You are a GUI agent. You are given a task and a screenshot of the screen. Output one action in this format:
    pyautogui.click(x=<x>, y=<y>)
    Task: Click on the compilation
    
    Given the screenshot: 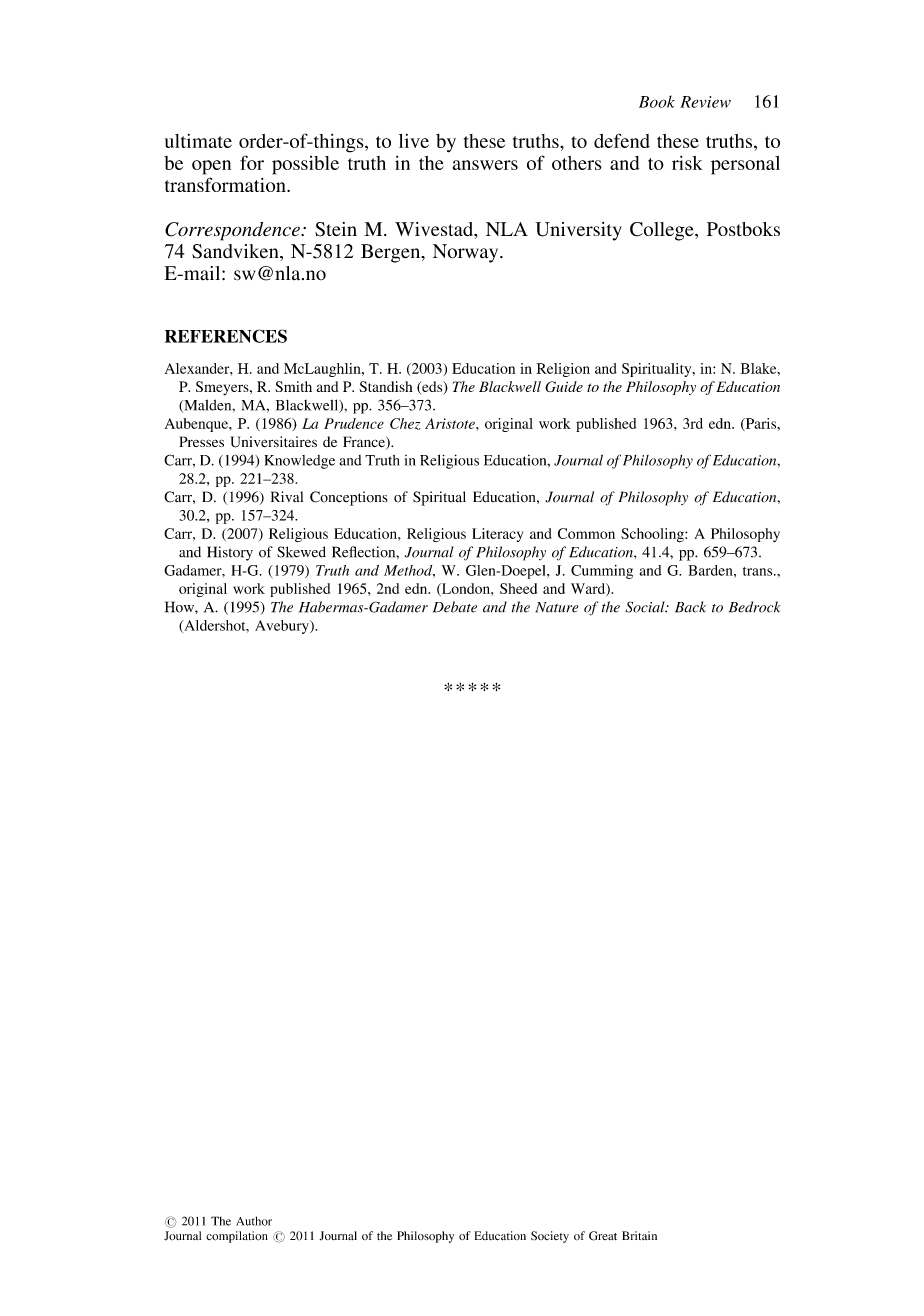 What is the action you would take?
    pyautogui.click(x=237, y=1237)
